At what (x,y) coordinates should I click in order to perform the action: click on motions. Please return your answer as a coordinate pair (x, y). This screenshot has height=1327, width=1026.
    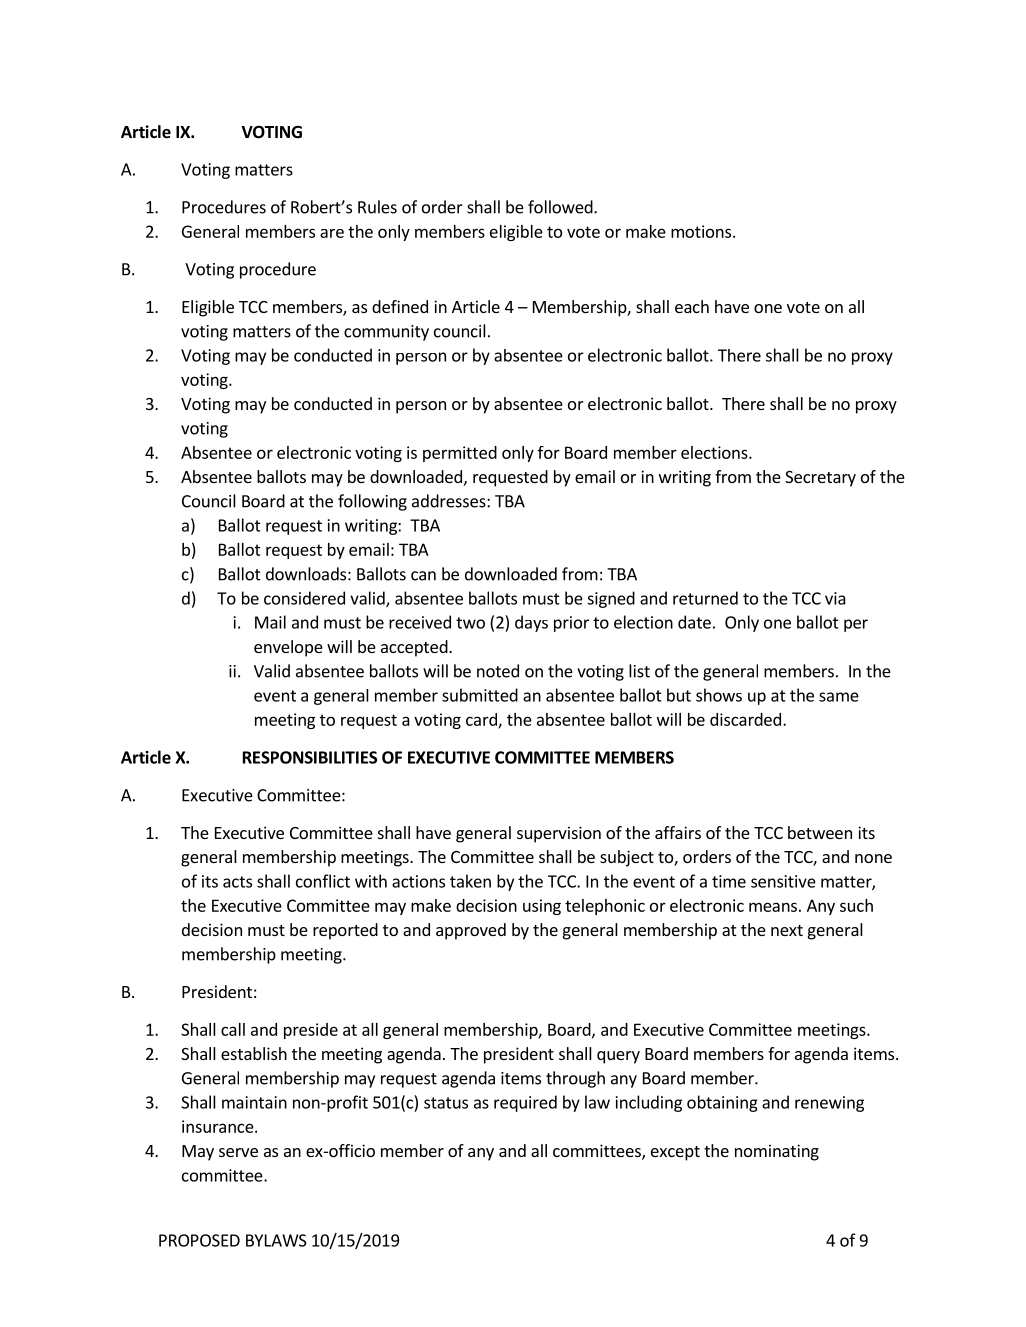
    Looking at the image, I should click on (701, 231).
